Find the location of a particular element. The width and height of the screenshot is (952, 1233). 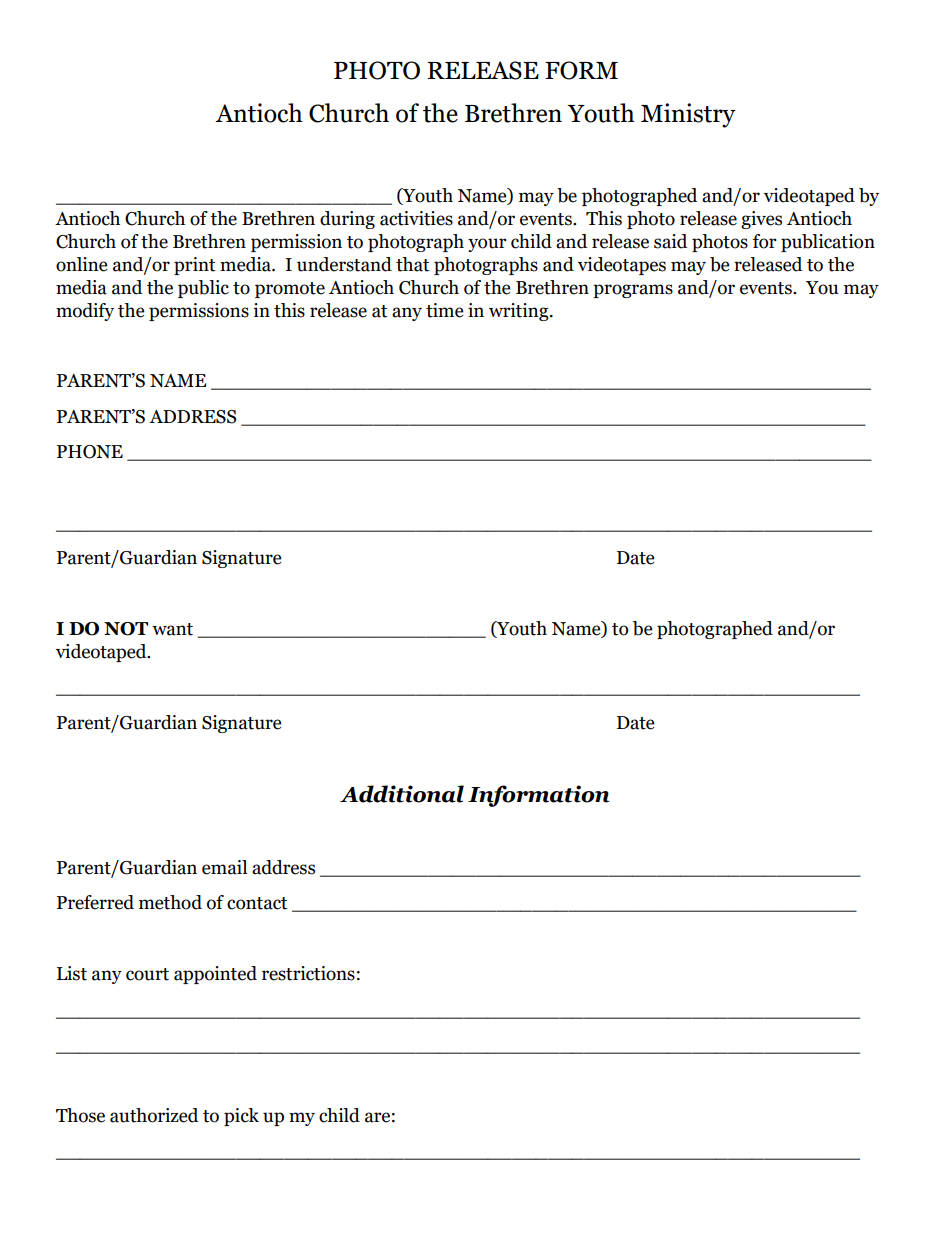

method is located at coordinates (170, 902).
